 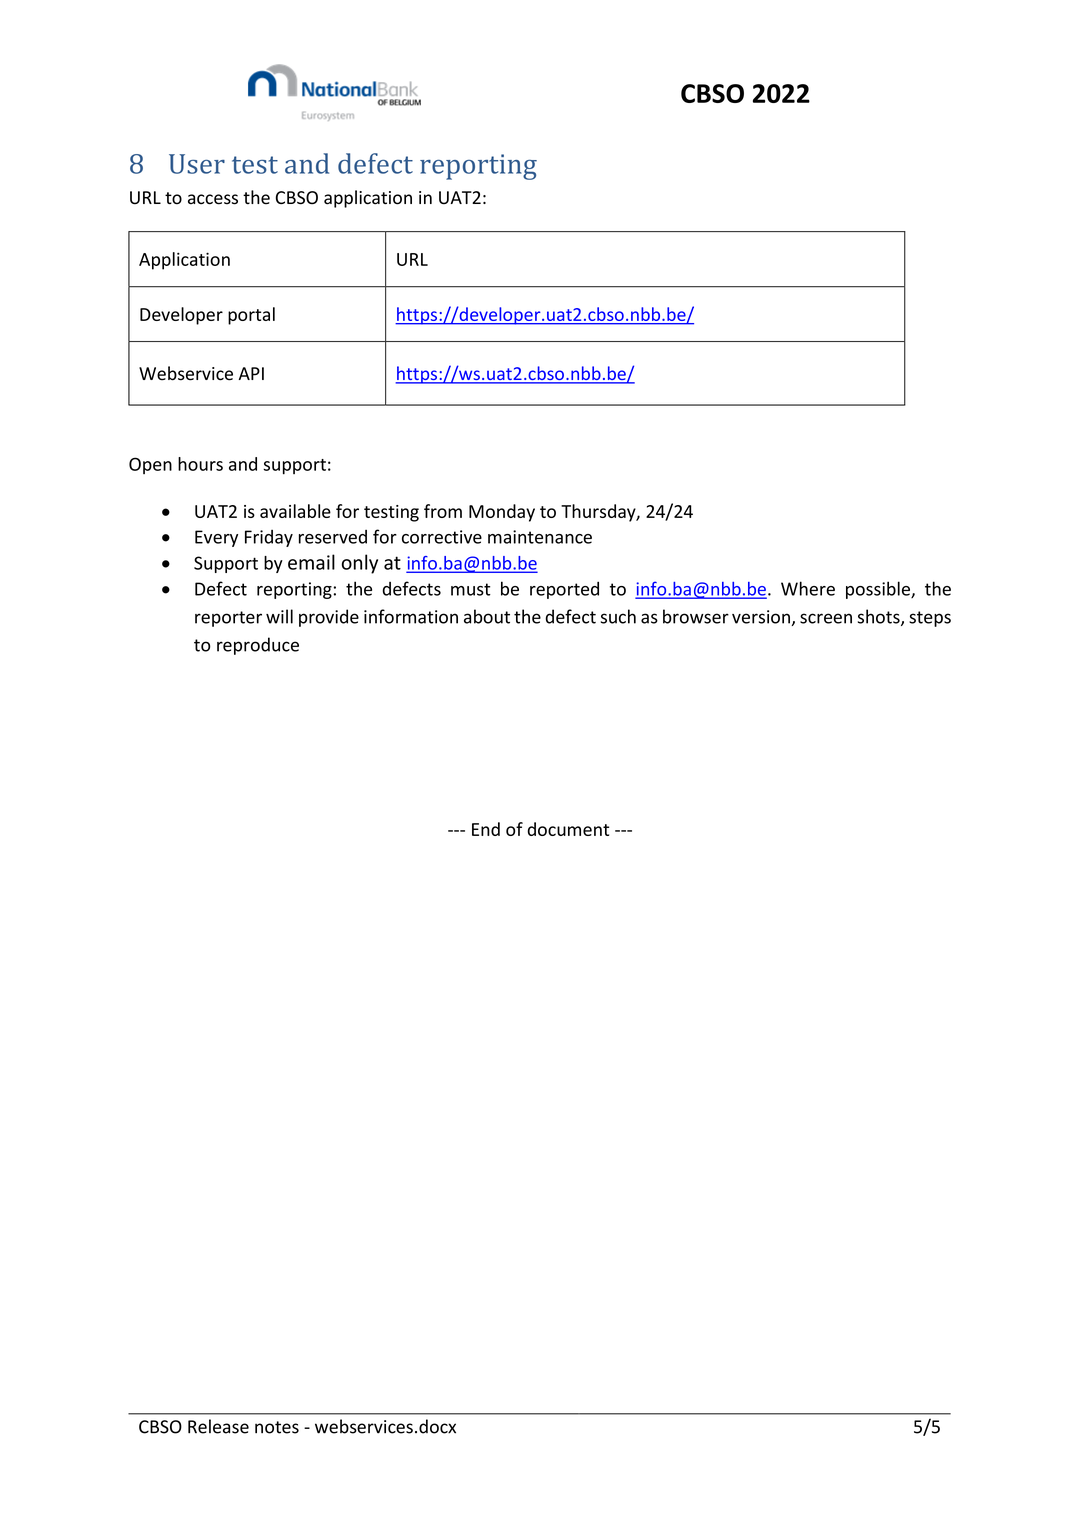 What do you see at coordinates (251, 316) in the document?
I see `portal` at bounding box center [251, 316].
